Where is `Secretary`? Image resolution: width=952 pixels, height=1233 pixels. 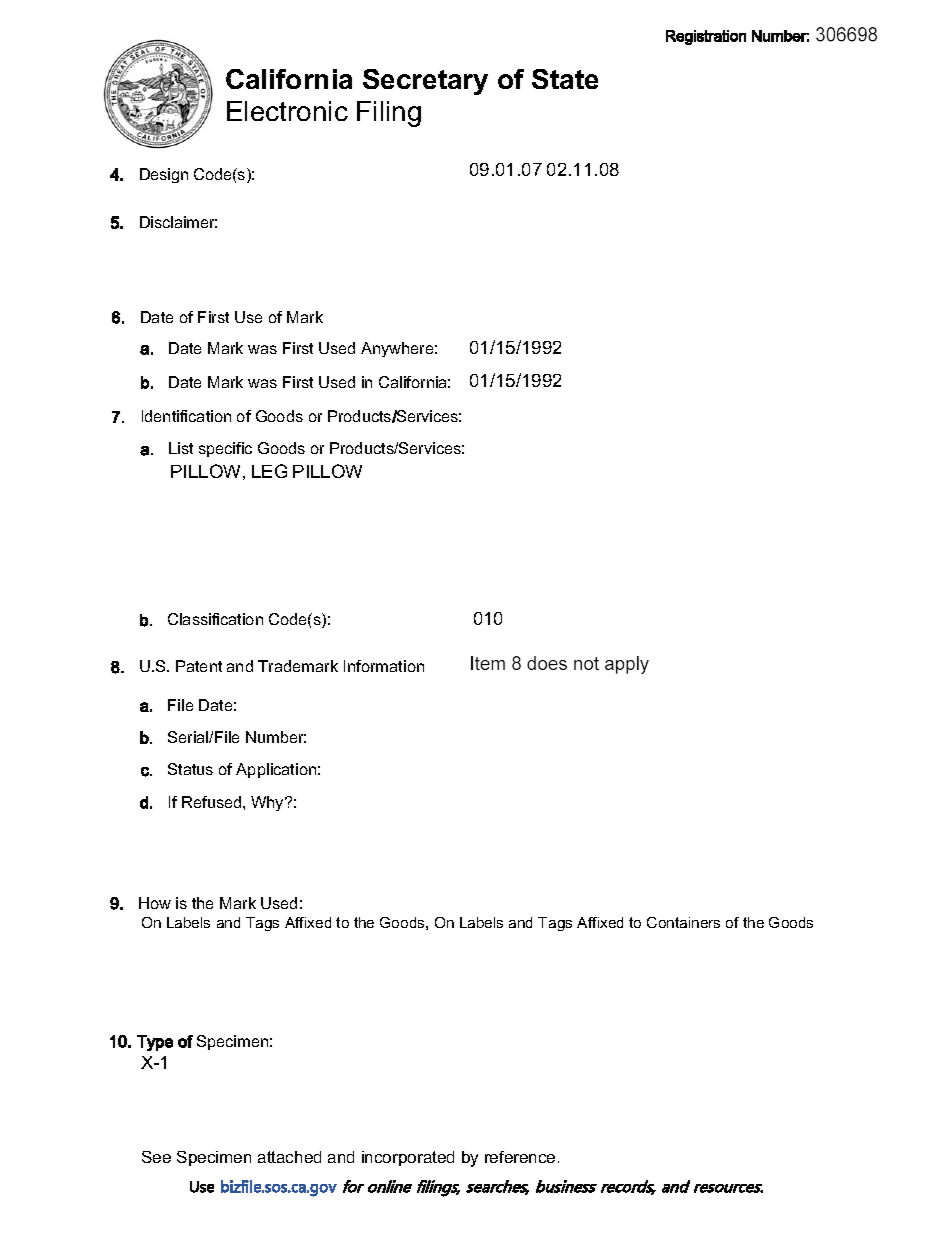 Secretary is located at coordinates (425, 82).
